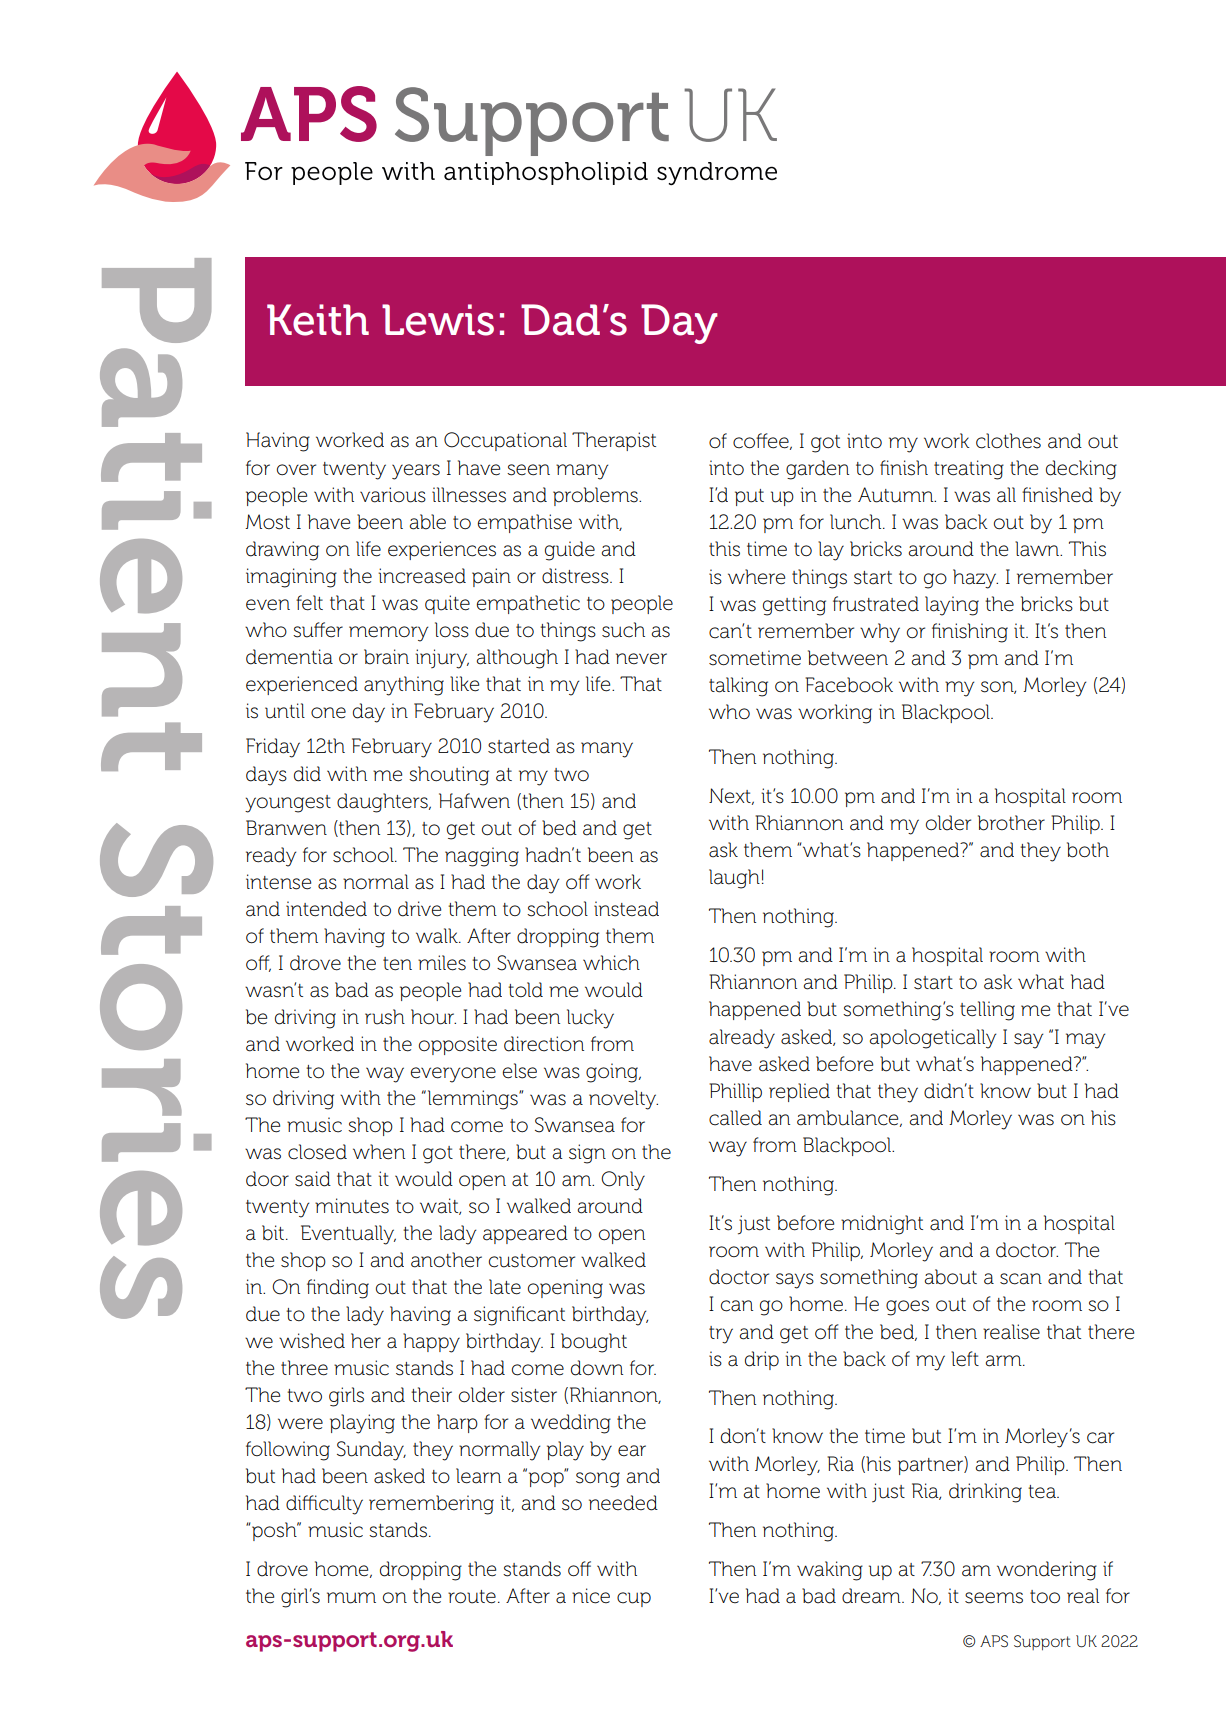 This screenshot has height=1734, width=1226. Describe the element at coordinates (987, 1011) in the screenshot. I see `telling` at that location.
